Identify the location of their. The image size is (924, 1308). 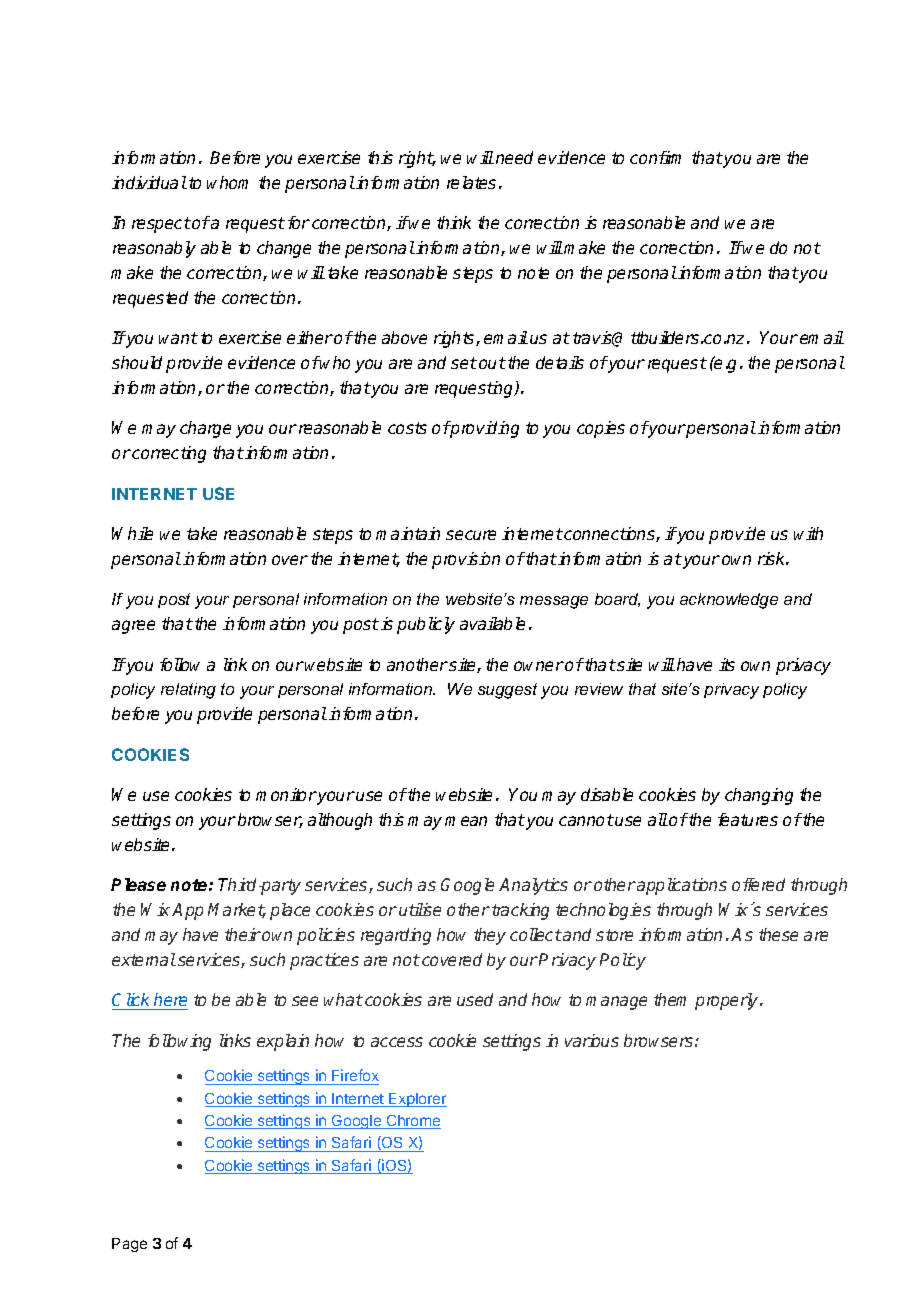
(243, 934).
